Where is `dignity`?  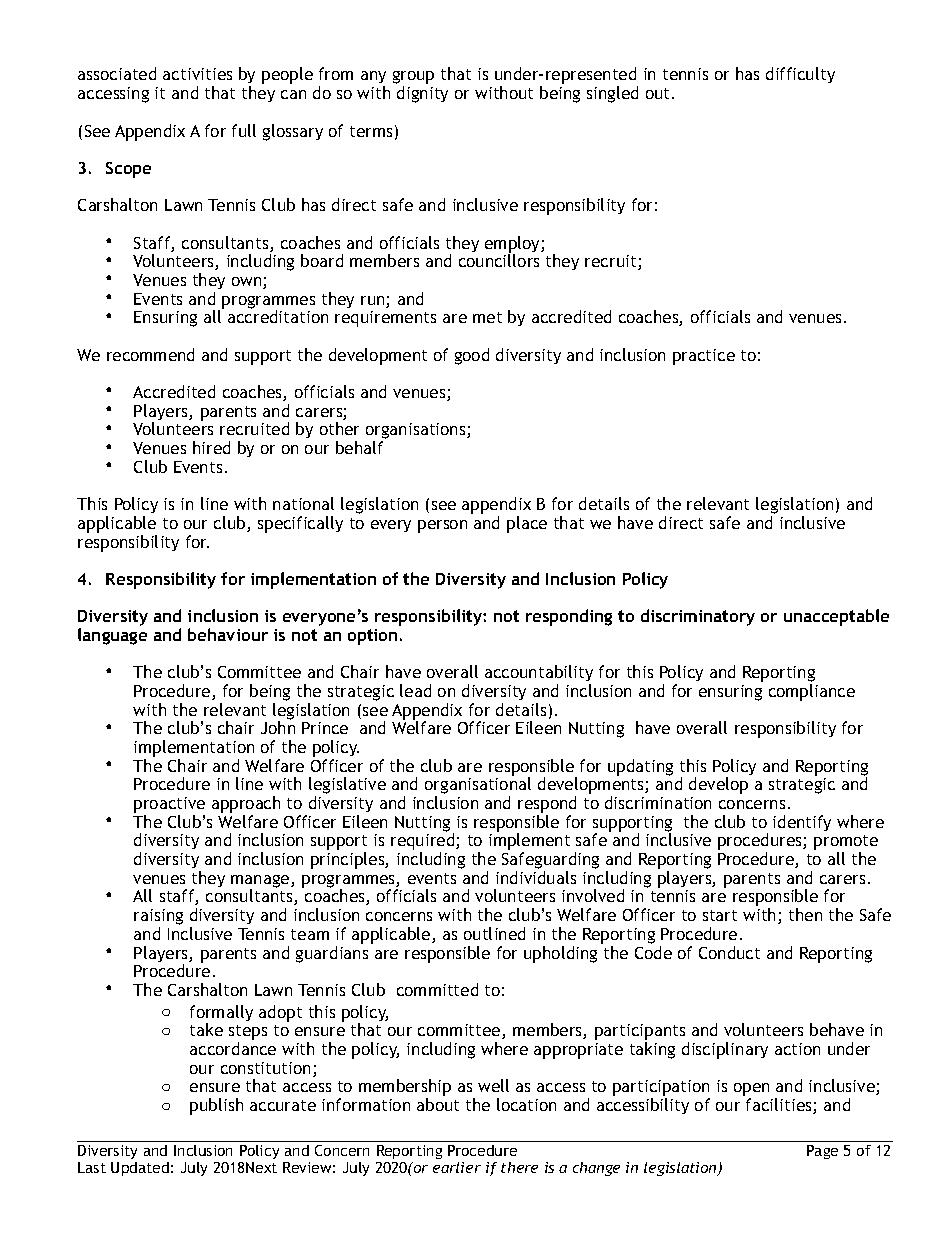 dignity is located at coordinates (422, 94).
